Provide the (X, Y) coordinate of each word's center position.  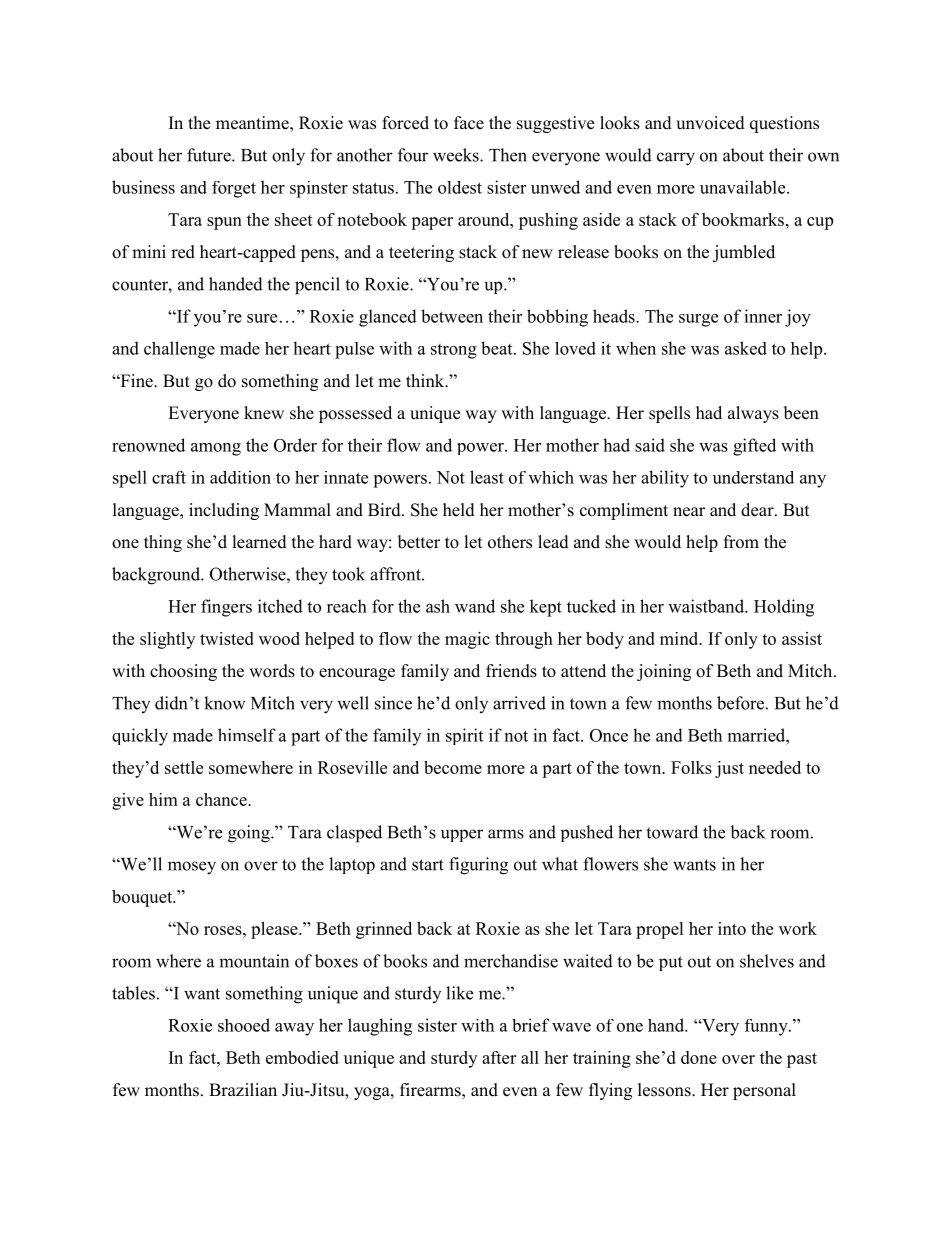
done (699, 1057)
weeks (457, 155)
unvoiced (710, 123)
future (210, 155)
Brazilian (243, 1089)
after (499, 1057)
